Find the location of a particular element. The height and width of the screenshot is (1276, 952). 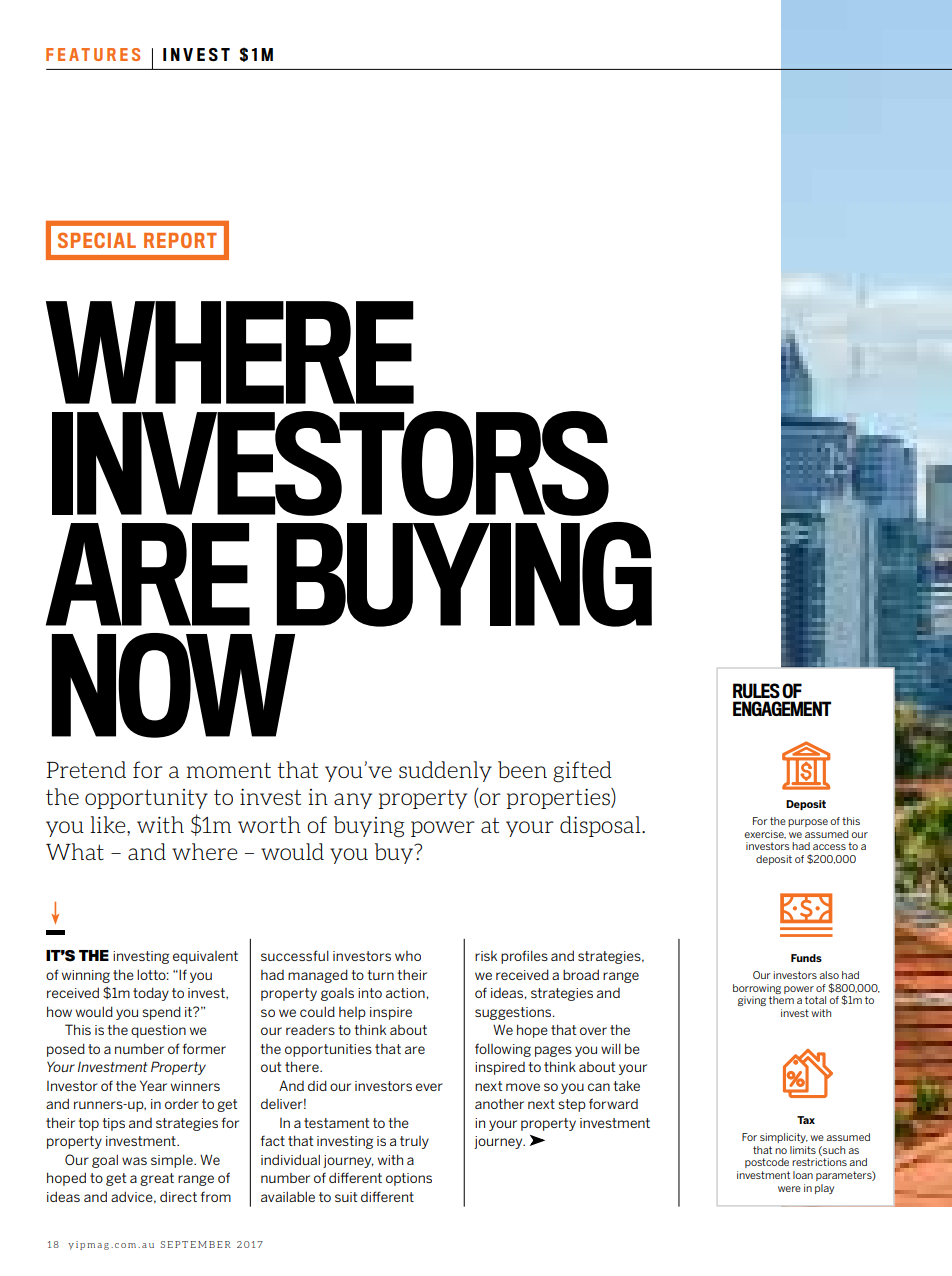

options is located at coordinates (409, 1179).
